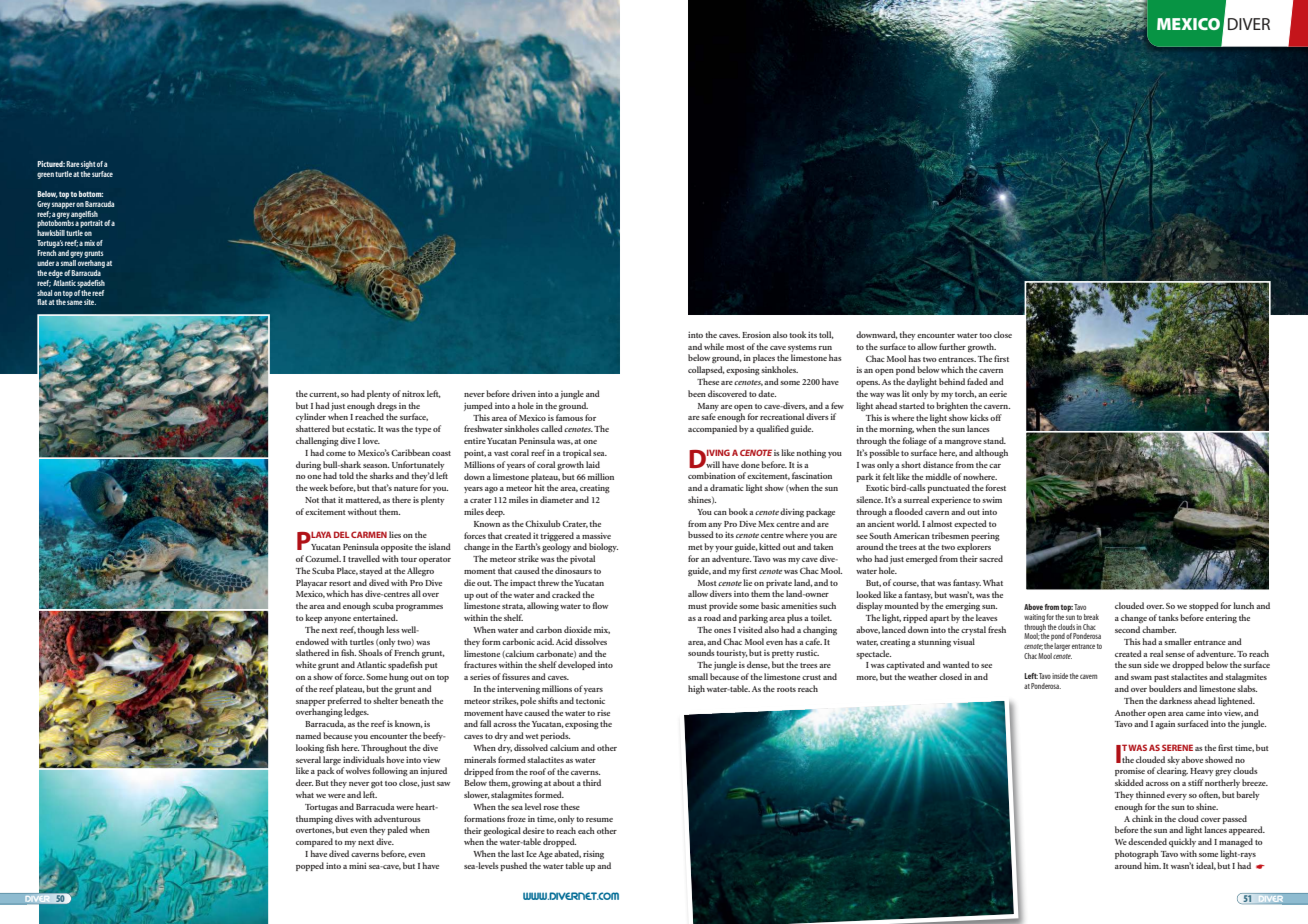 The image size is (1308, 924). What do you see at coordinates (314, 842) in the screenshot?
I see `compared` at bounding box center [314, 842].
